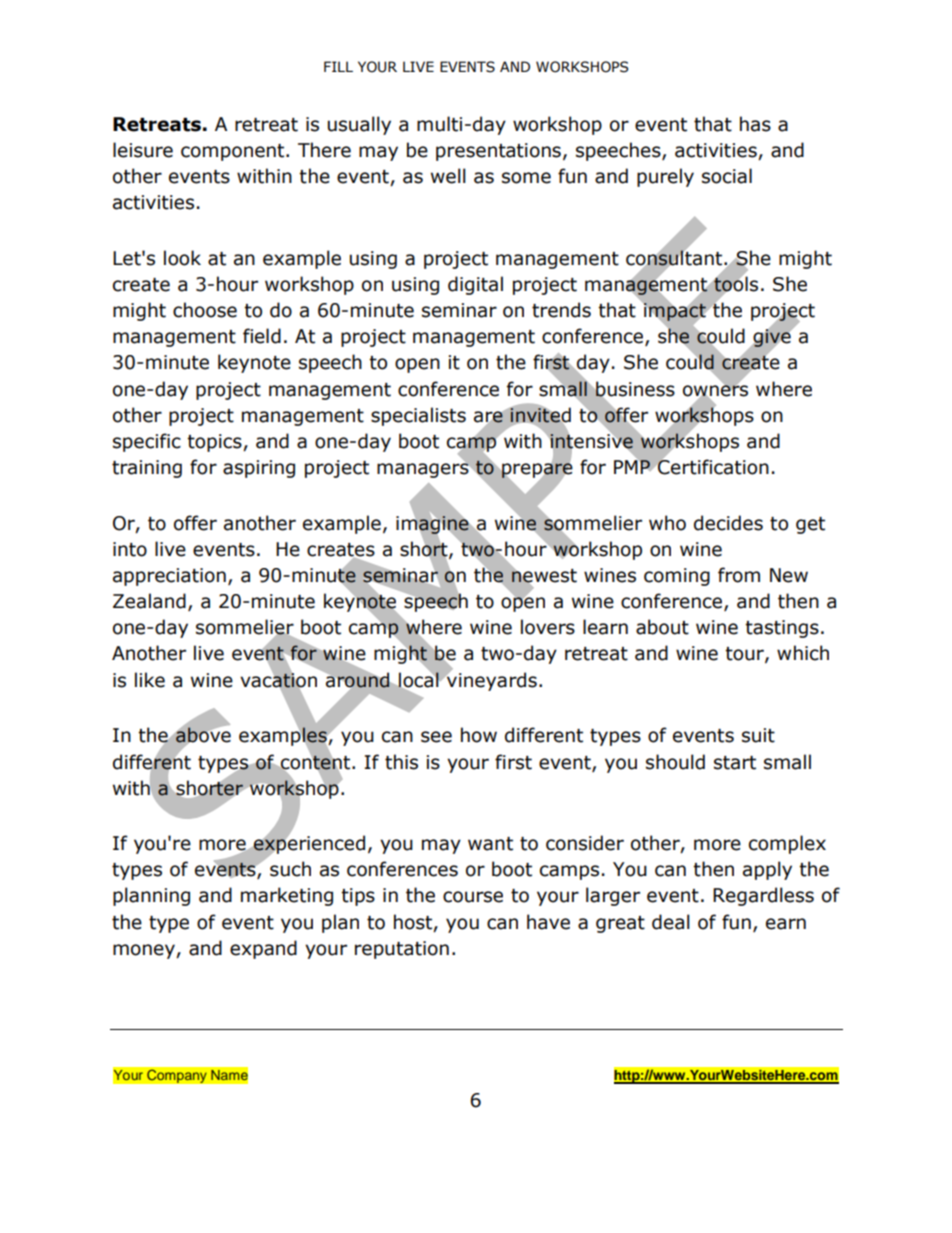 Image resolution: width=952 pixels, height=1233 pixels. I want to click on expand, so click(263, 949).
